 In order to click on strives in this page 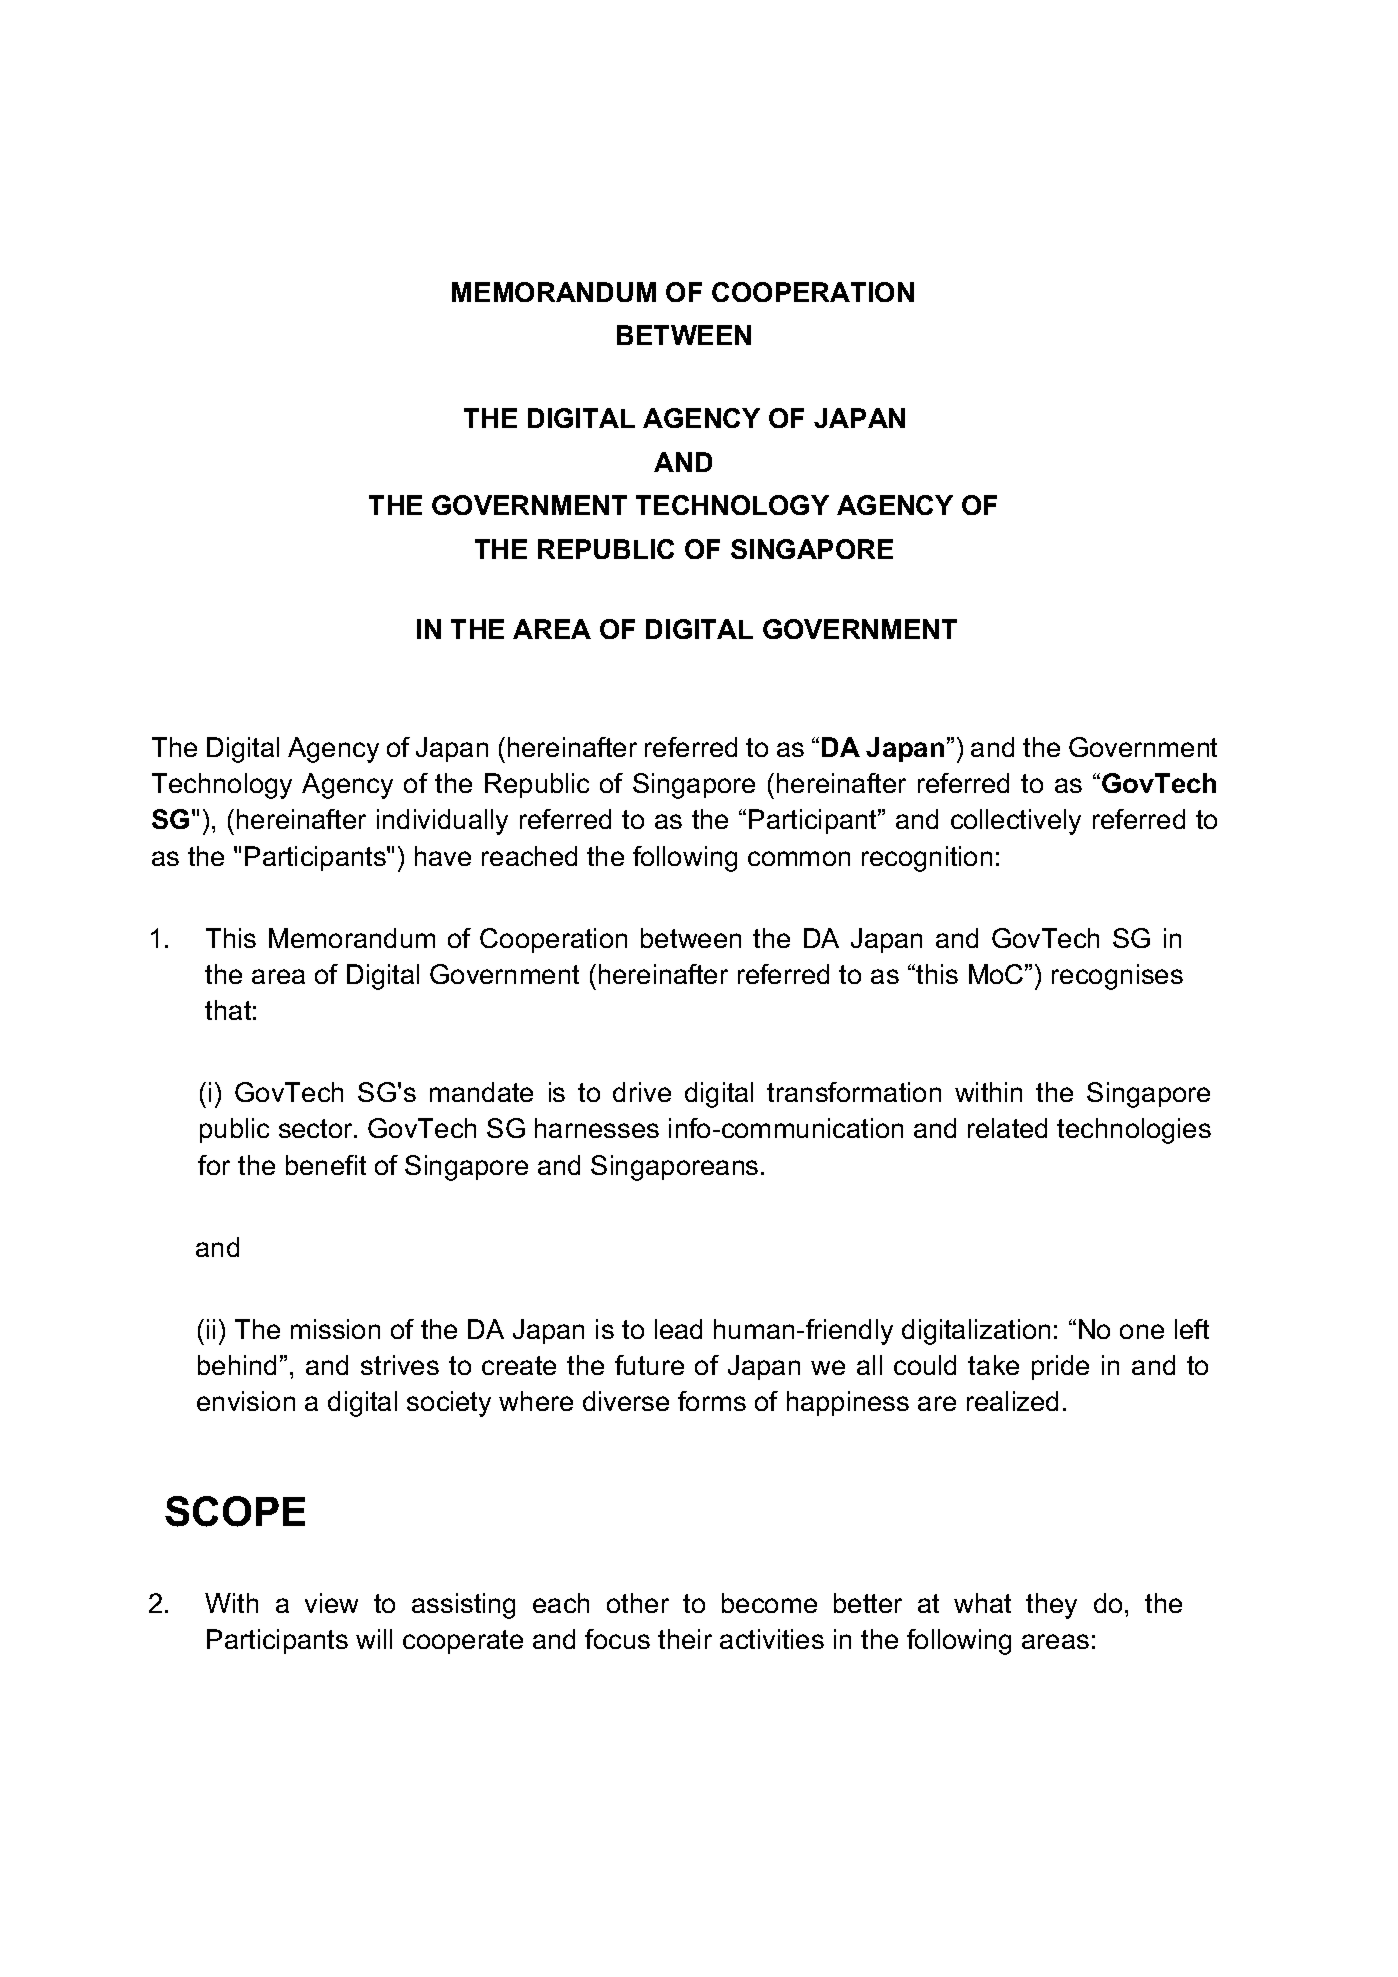, I will do `click(400, 1365)`.
